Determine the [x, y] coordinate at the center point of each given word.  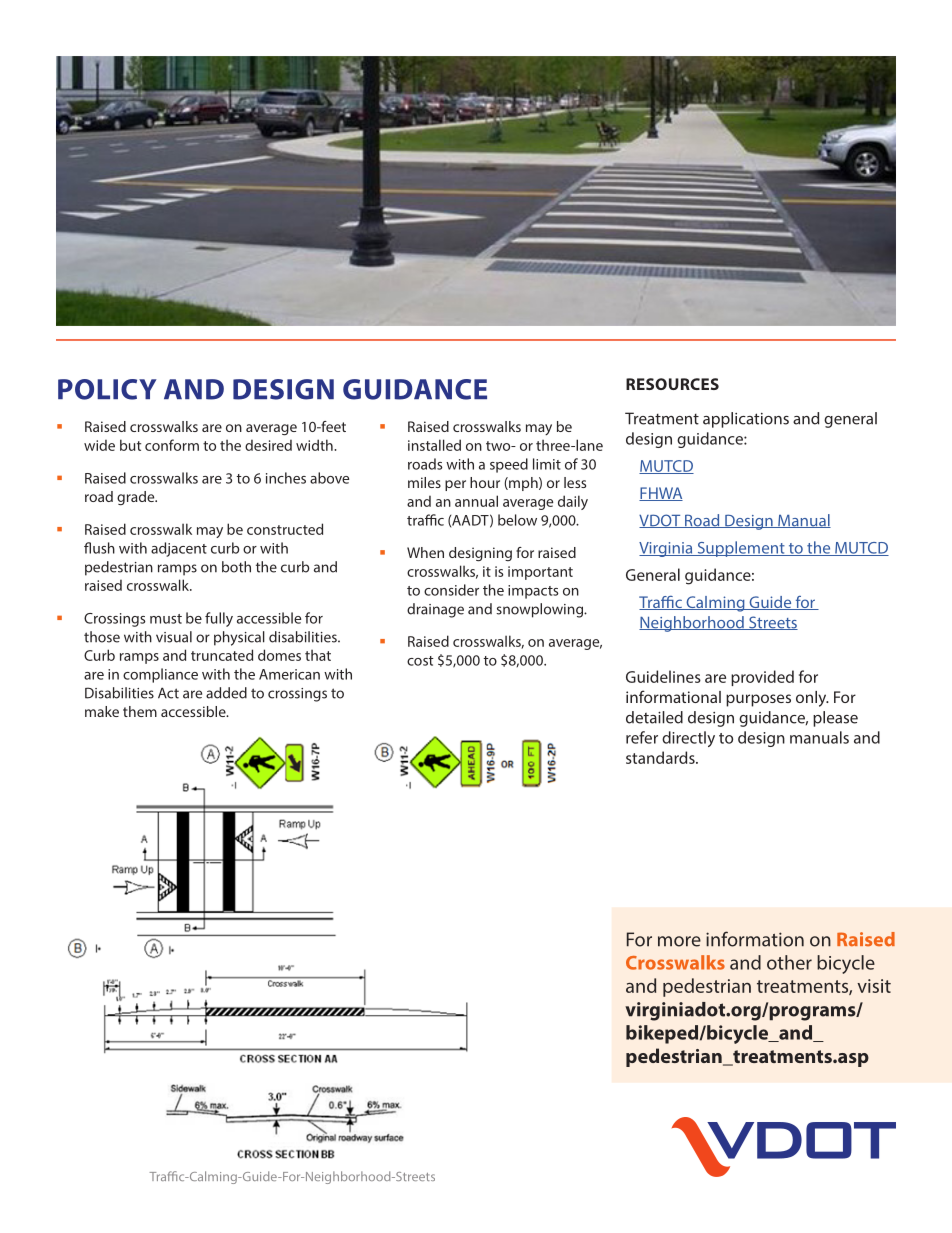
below [517, 520]
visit [874, 986]
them [140, 711]
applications [746, 420]
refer [642, 737]
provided [762, 678]
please [835, 719]
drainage [435, 610]
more [679, 941]
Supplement [741, 549]
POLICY [107, 389]
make [102, 711]
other [789, 962]
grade [137, 498]
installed [434, 445]
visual [174, 637]
